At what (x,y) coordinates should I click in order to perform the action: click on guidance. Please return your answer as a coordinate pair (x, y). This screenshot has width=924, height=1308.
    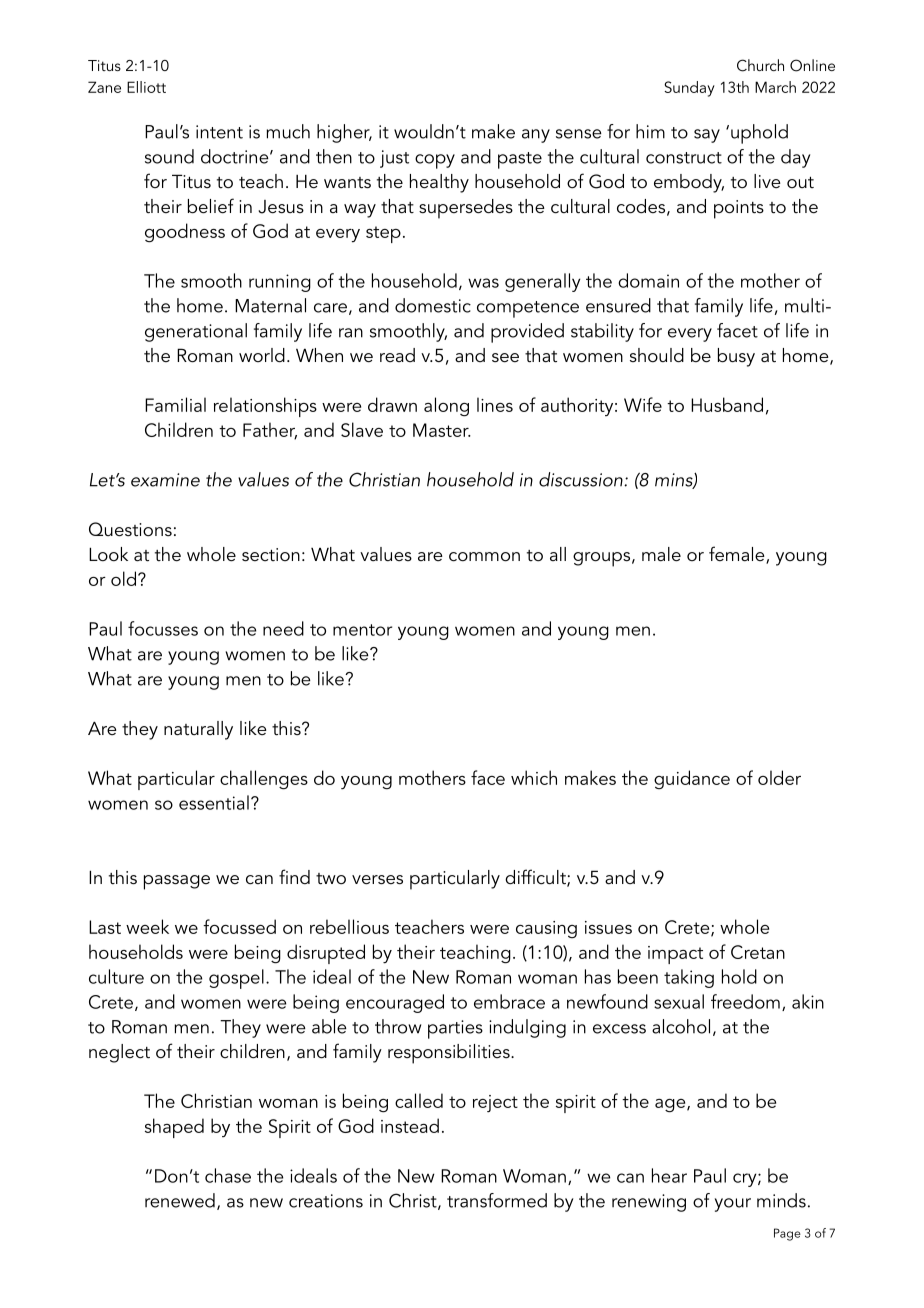
    Looking at the image, I should click on (692, 779).
